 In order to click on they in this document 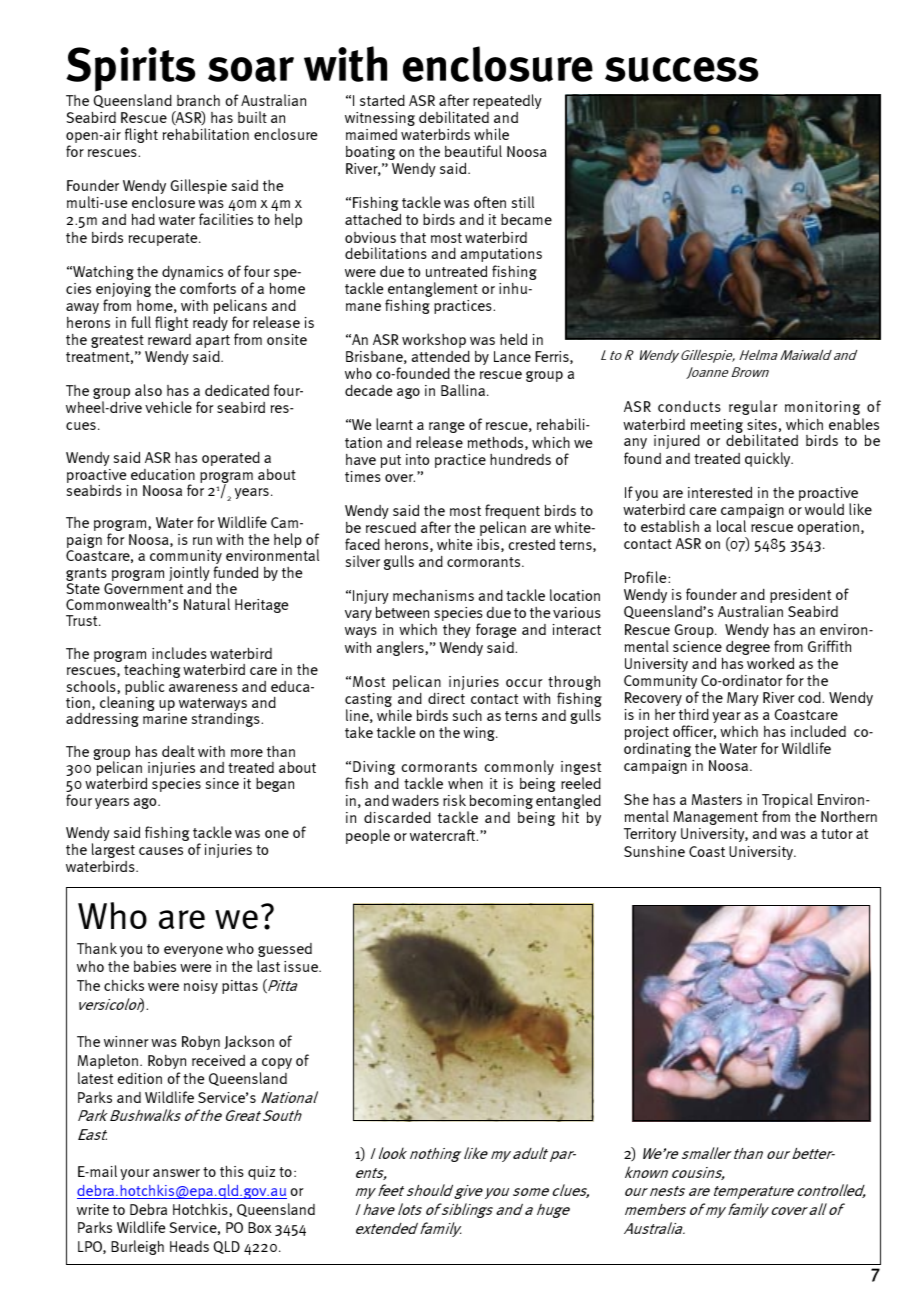, I will do `click(457, 631)`.
